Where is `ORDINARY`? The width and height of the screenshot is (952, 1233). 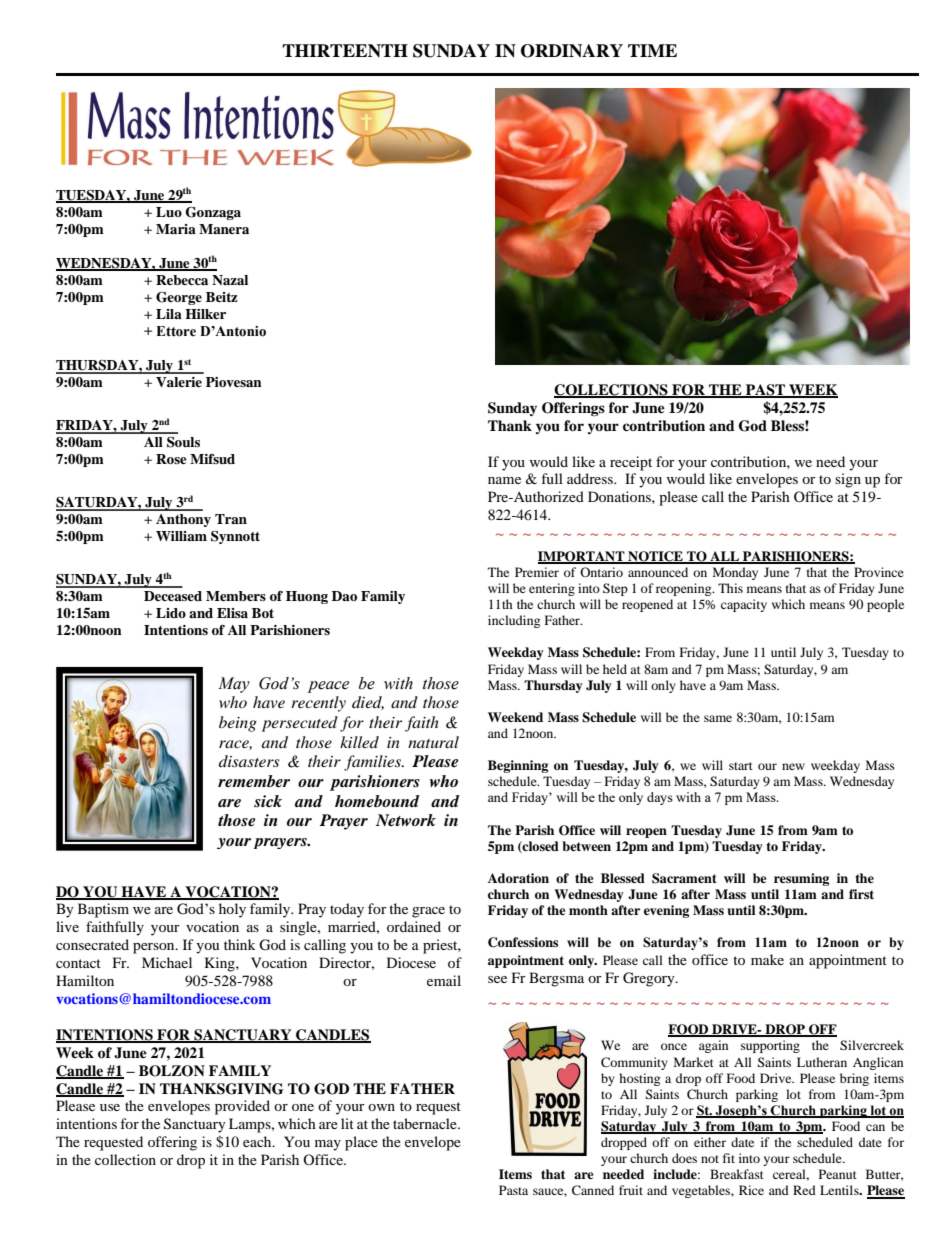 ORDINARY is located at coordinates (572, 51).
